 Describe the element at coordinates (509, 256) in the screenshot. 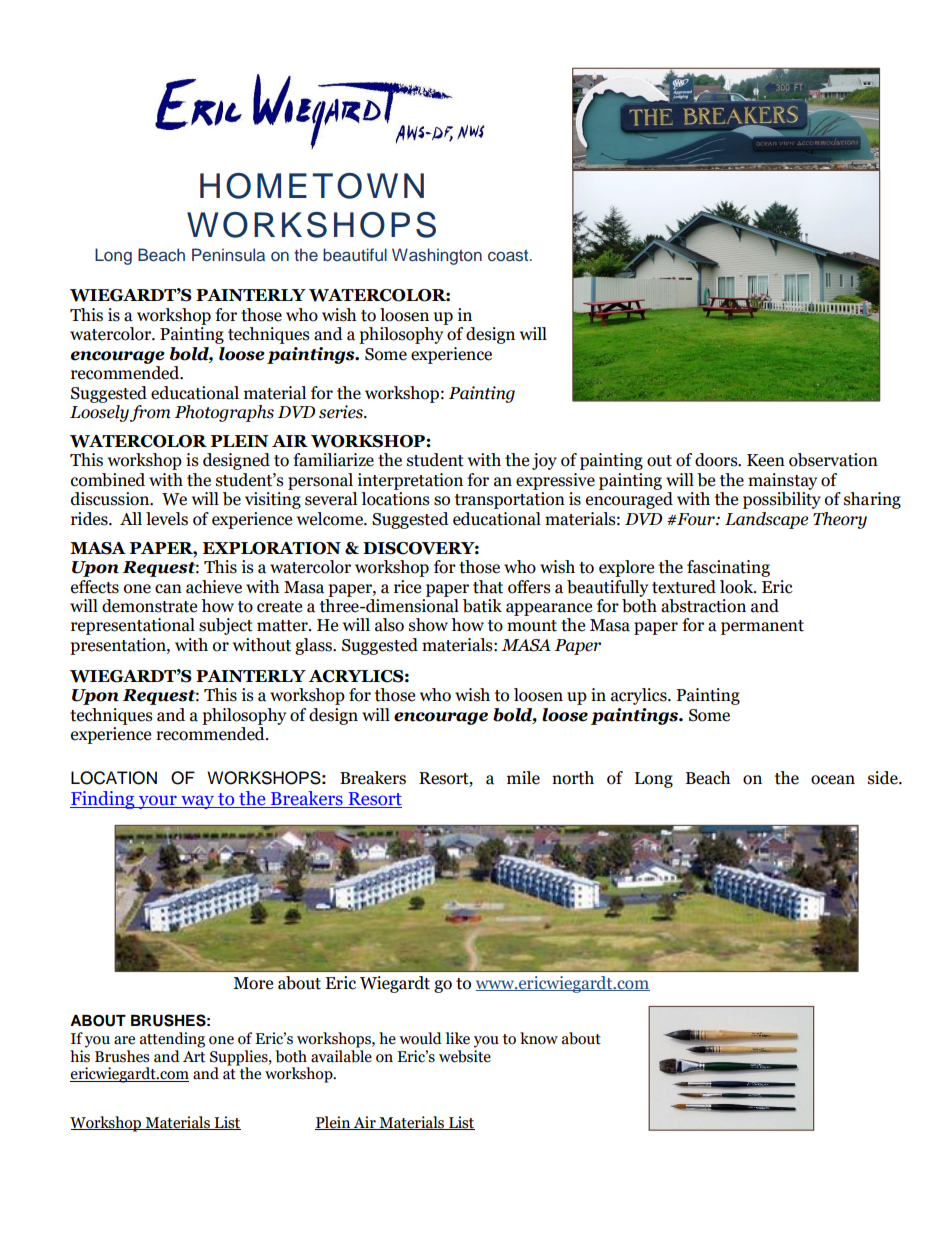

I see `coast` at that location.
